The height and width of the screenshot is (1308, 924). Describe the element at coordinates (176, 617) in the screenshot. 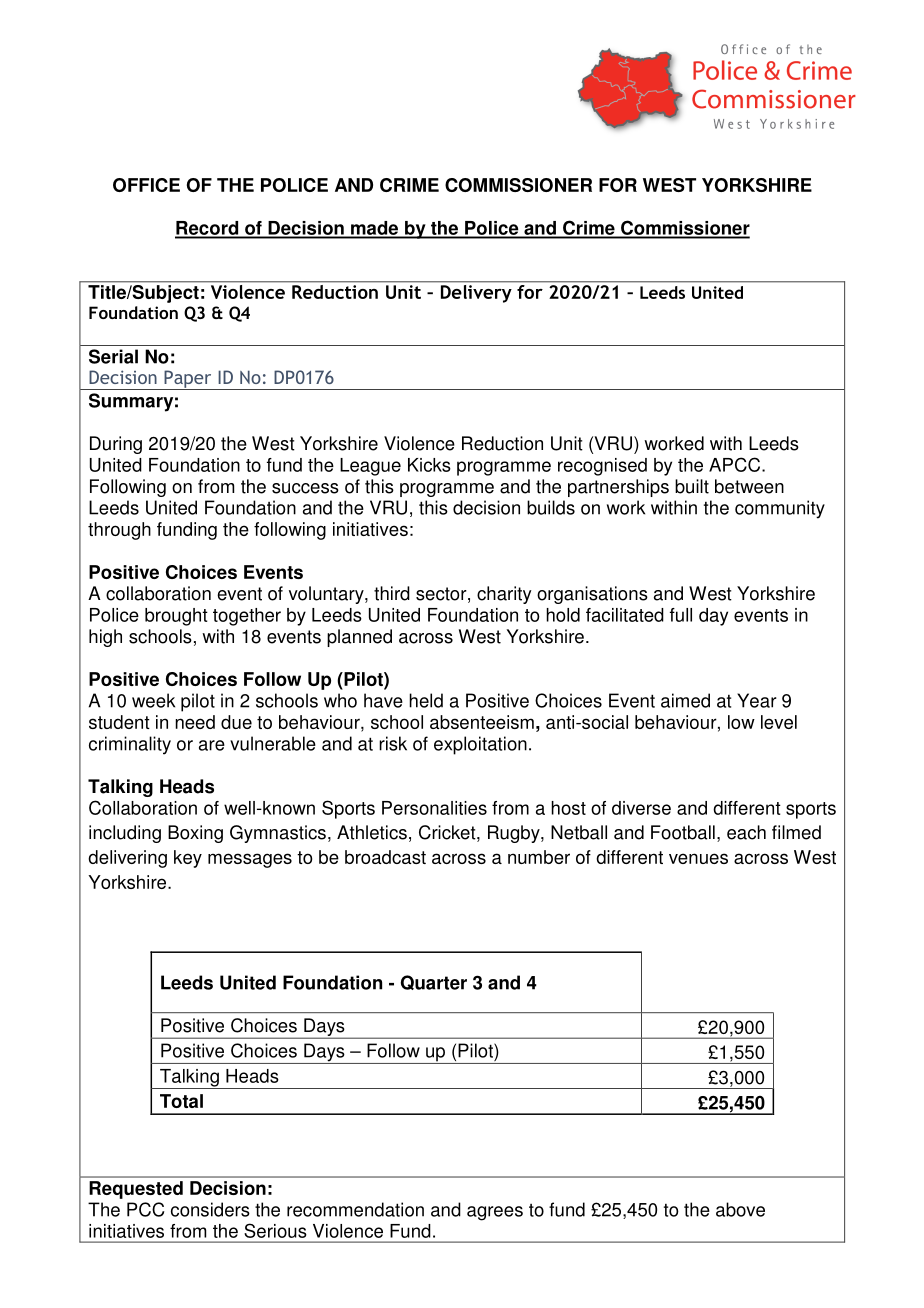

I see `brought` at that location.
